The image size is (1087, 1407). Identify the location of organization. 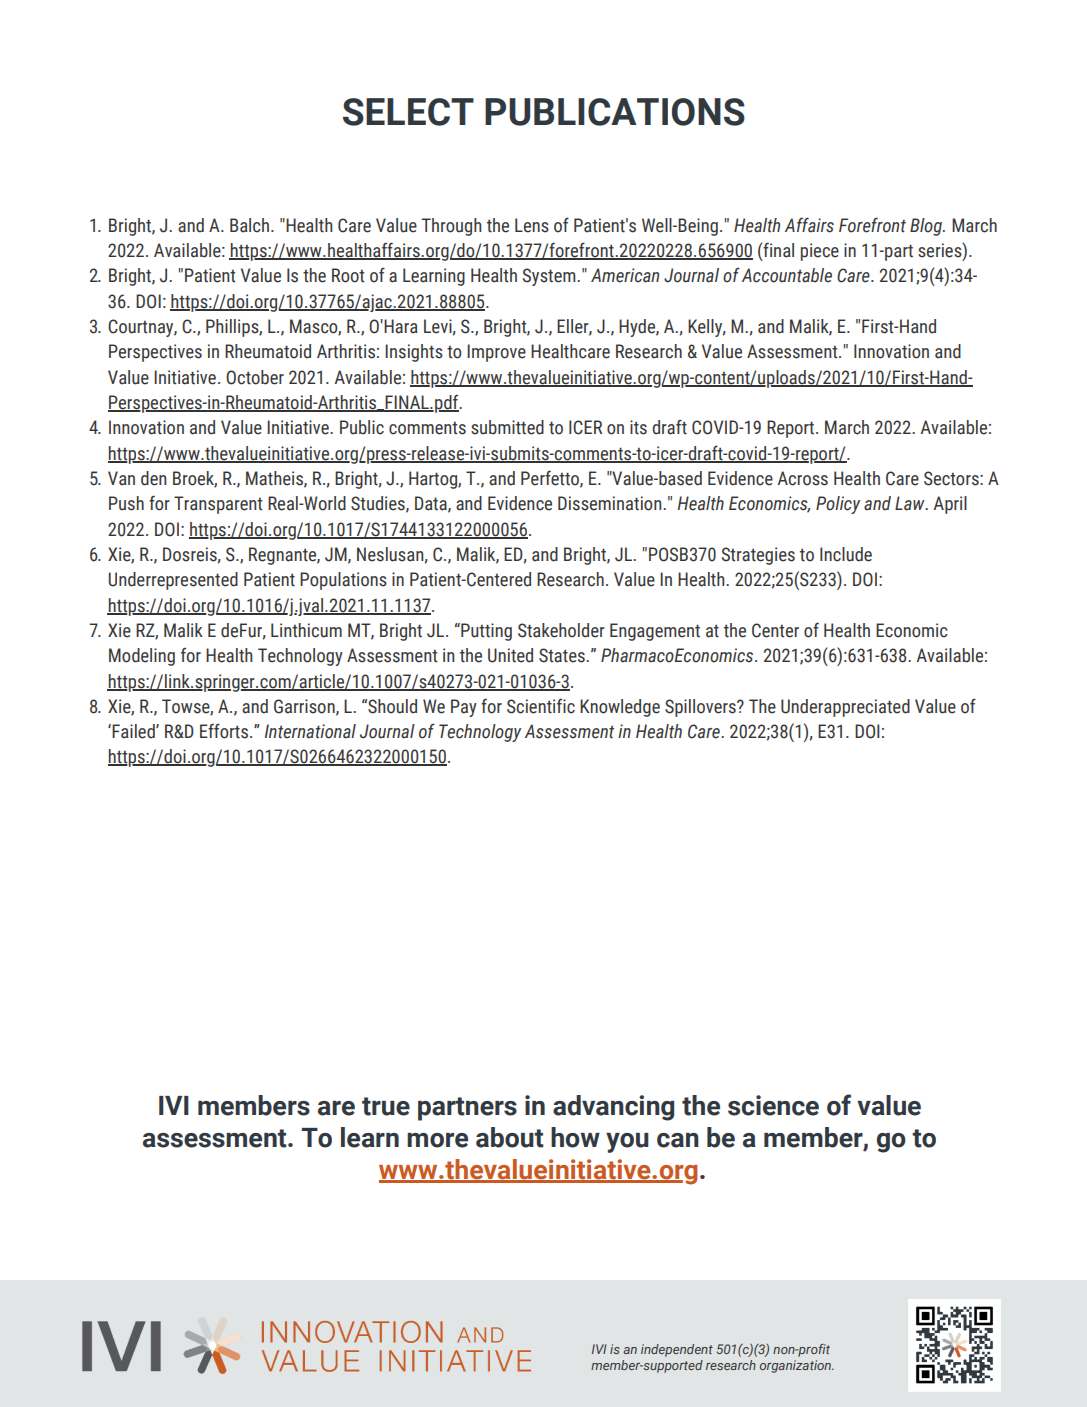
(797, 1366).
